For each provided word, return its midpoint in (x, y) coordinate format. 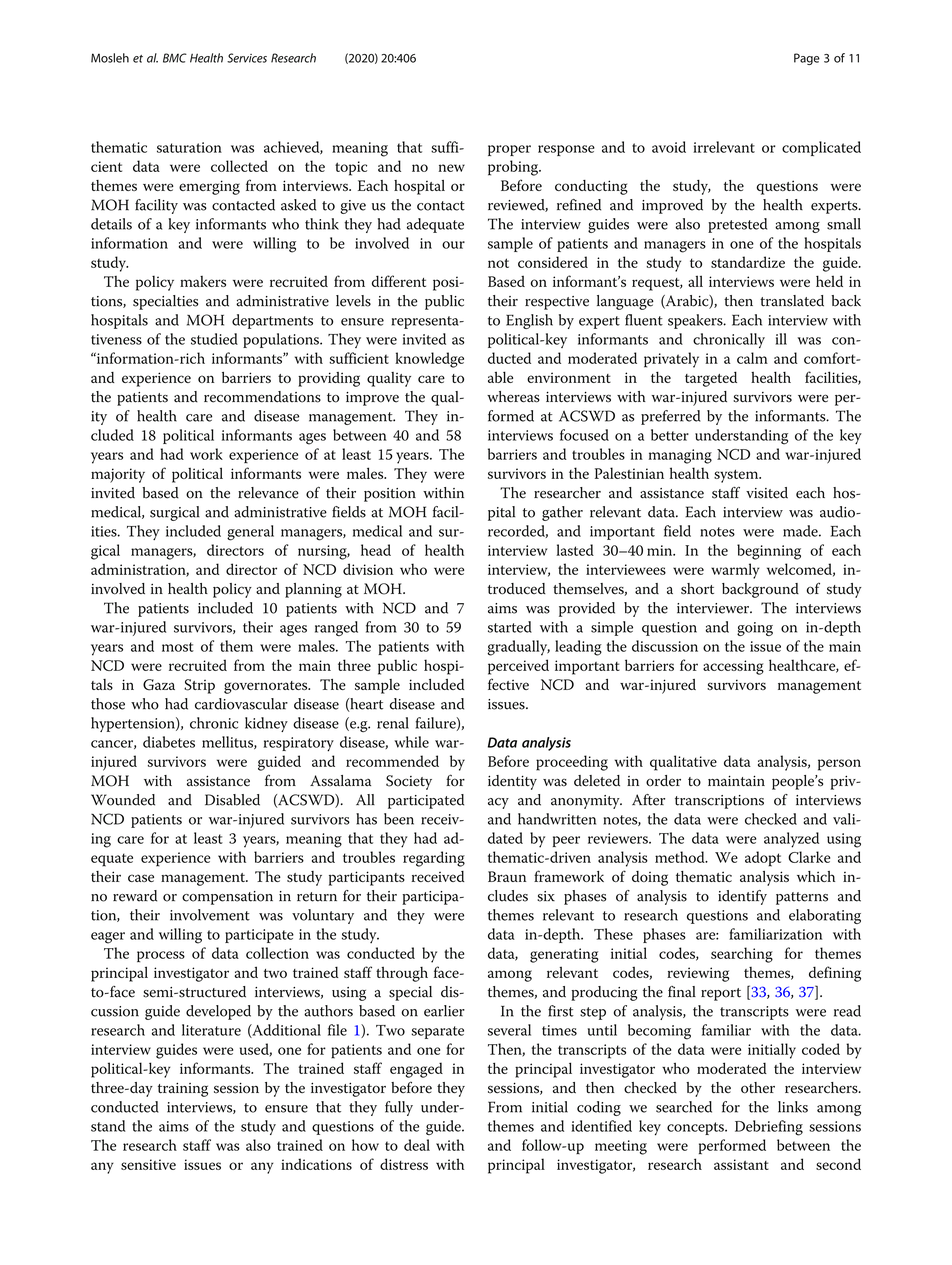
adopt (763, 859)
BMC (175, 58)
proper (509, 150)
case (141, 878)
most (178, 647)
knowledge (429, 360)
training (183, 1089)
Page (807, 59)
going (755, 629)
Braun (507, 876)
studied (214, 339)
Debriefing (769, 1128)
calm (752, 358)
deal (417, 1145)
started (510, 627)
